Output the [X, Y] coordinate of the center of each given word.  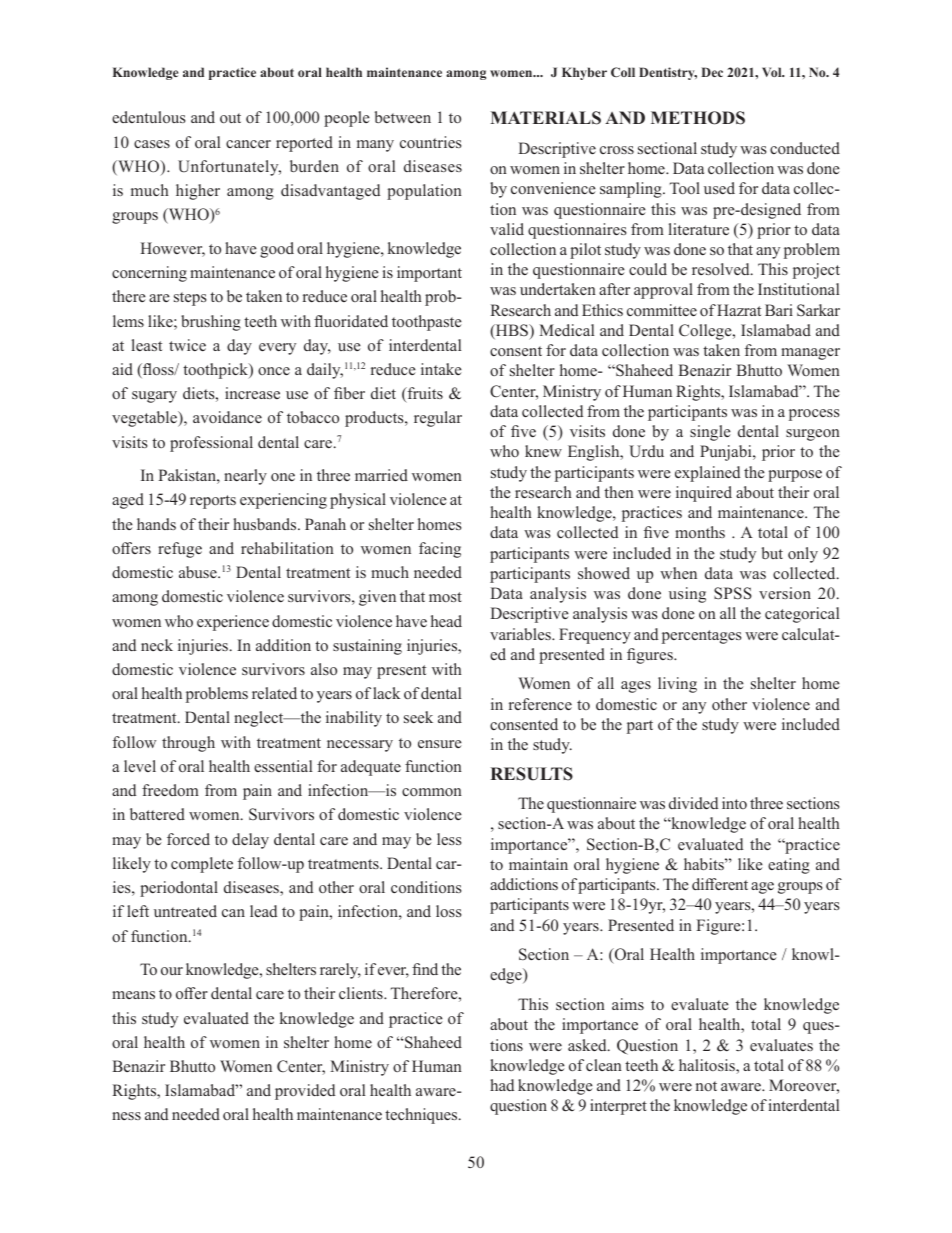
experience [233, 623]
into [734, 803]
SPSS [733, 593]
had [502, 1085]
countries [431, 142]
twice [187, 345]
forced [188, 839]
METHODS [698, 118]
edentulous [149, 117]
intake [441, 369]
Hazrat [739, 310]
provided [305, 1092]
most [445, 597]
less [449, 839]
